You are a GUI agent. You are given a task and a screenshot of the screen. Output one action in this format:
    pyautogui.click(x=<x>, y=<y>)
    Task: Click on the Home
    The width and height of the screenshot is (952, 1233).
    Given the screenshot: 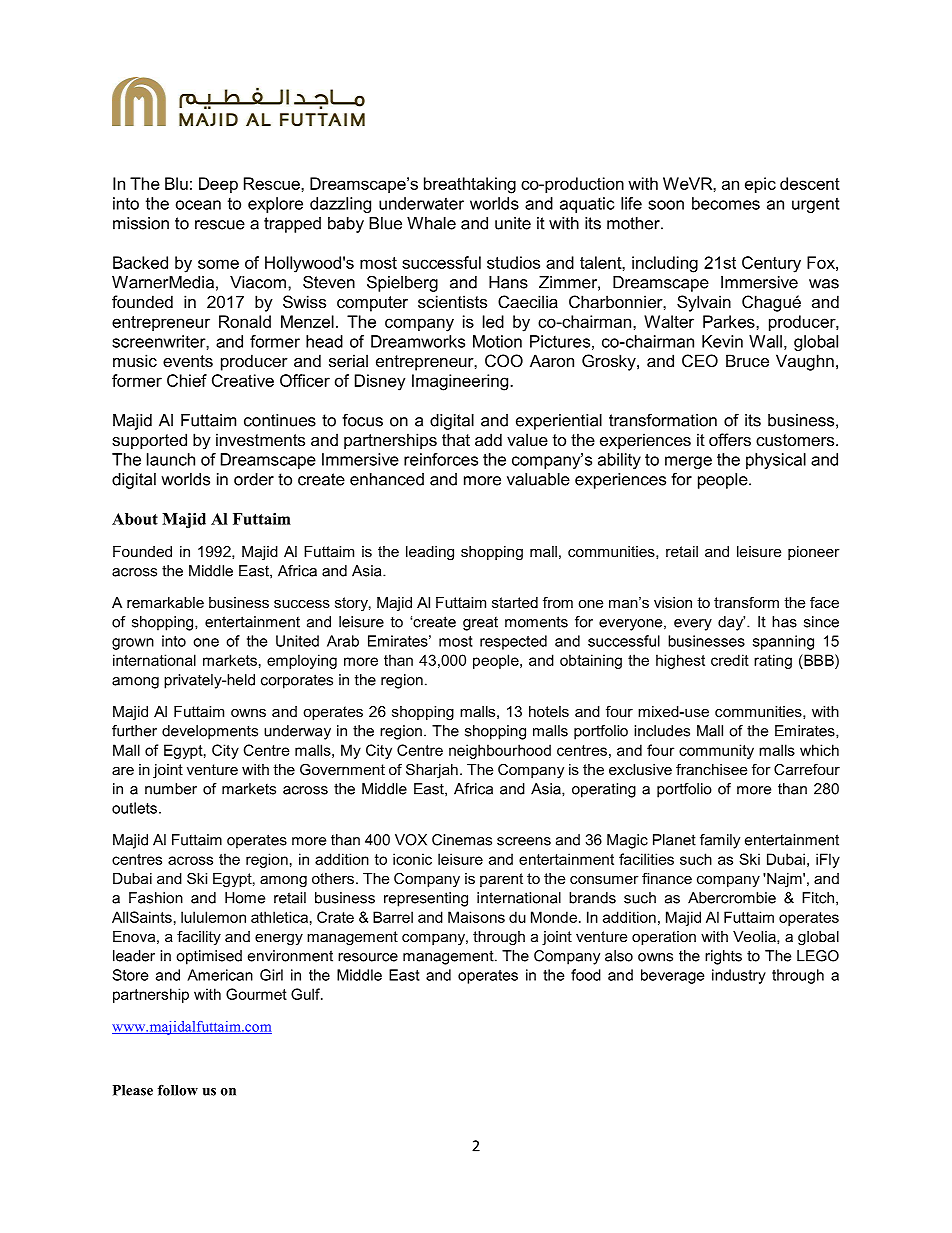 What is the action you would take?
    pyautogui.click(x=245, y=898)
